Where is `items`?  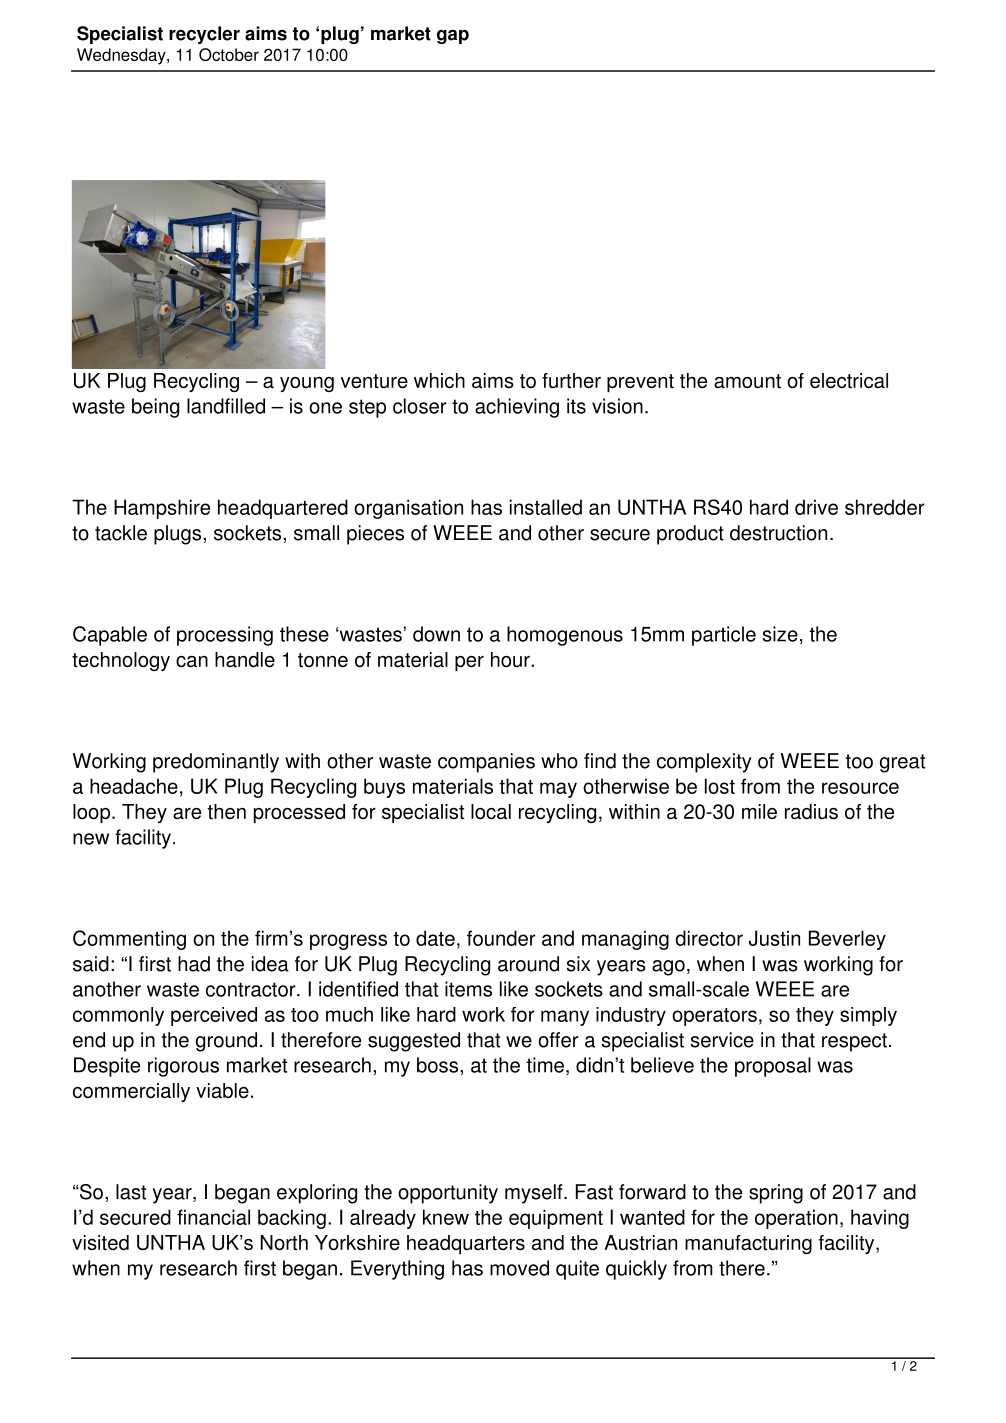
items is located at coordinates (468, 989).
